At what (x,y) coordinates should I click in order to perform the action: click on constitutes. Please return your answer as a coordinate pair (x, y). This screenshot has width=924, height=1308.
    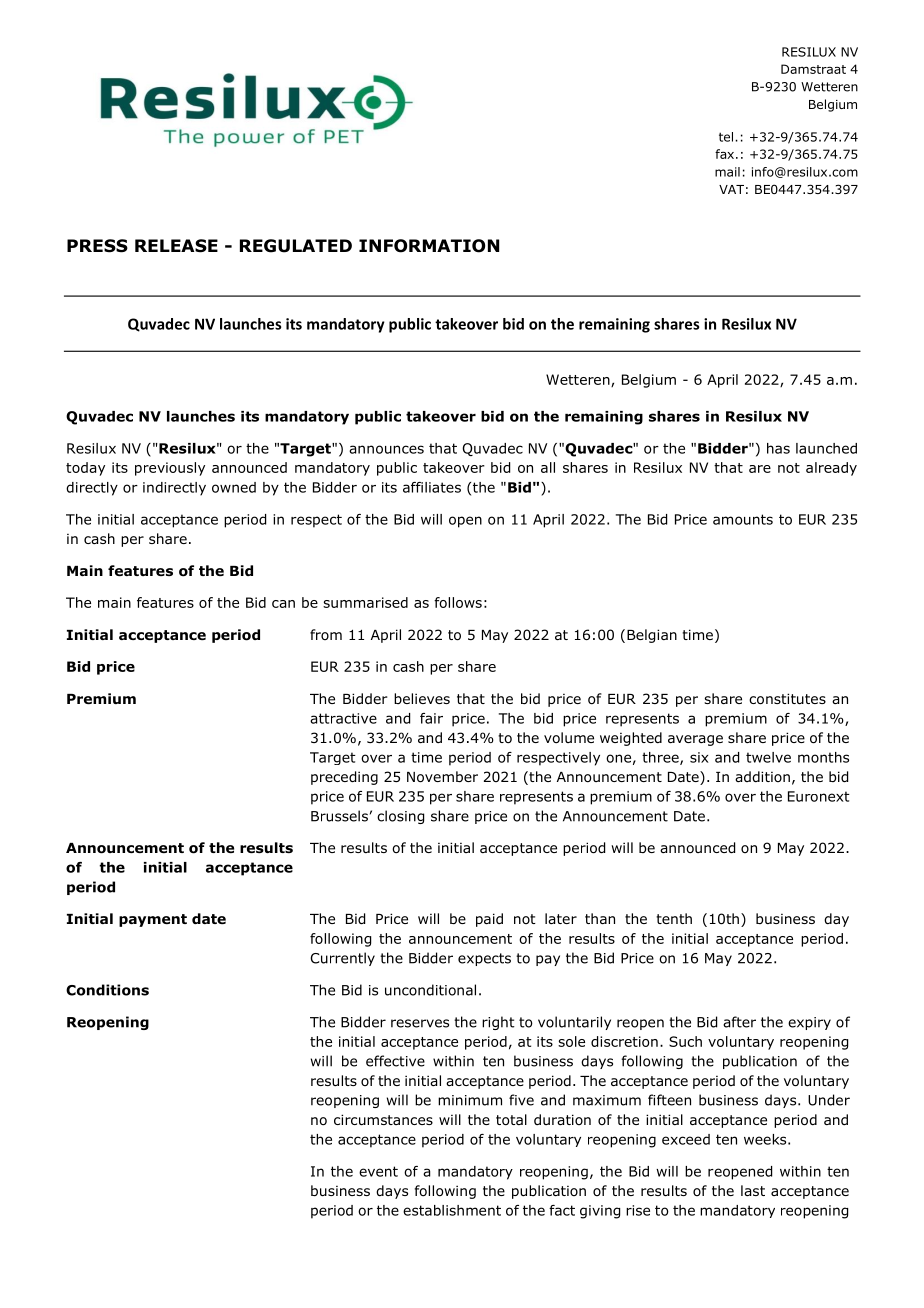
    Looking at the image, I should click on (787, 699).
